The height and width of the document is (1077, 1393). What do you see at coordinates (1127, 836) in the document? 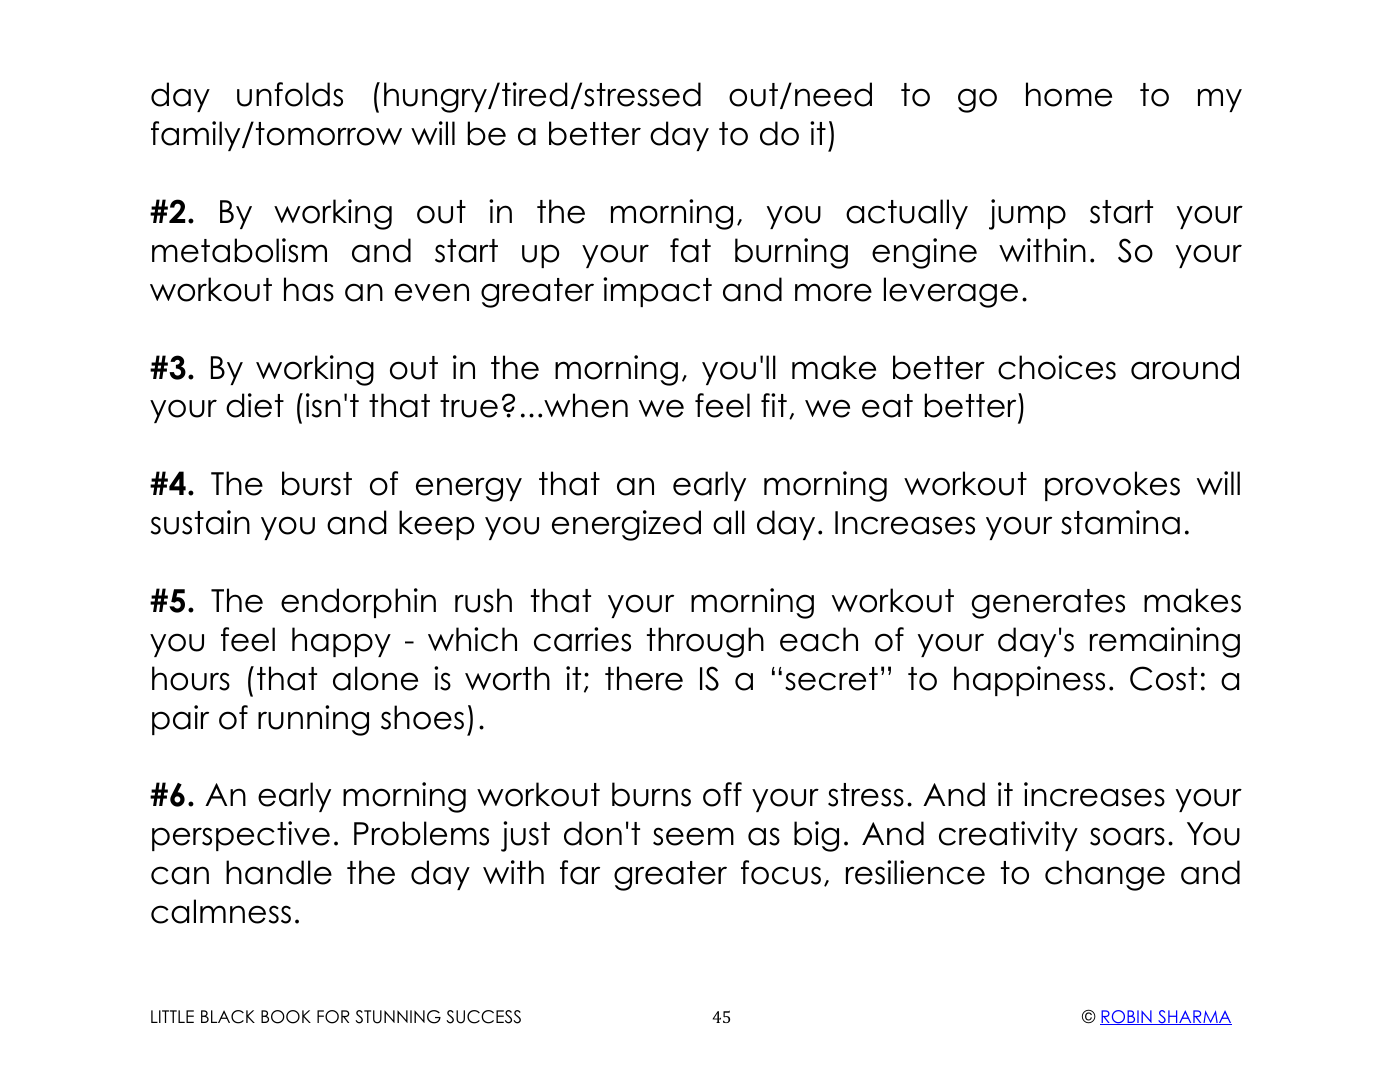
I see `soars` at bounding box center [1127, 836].
